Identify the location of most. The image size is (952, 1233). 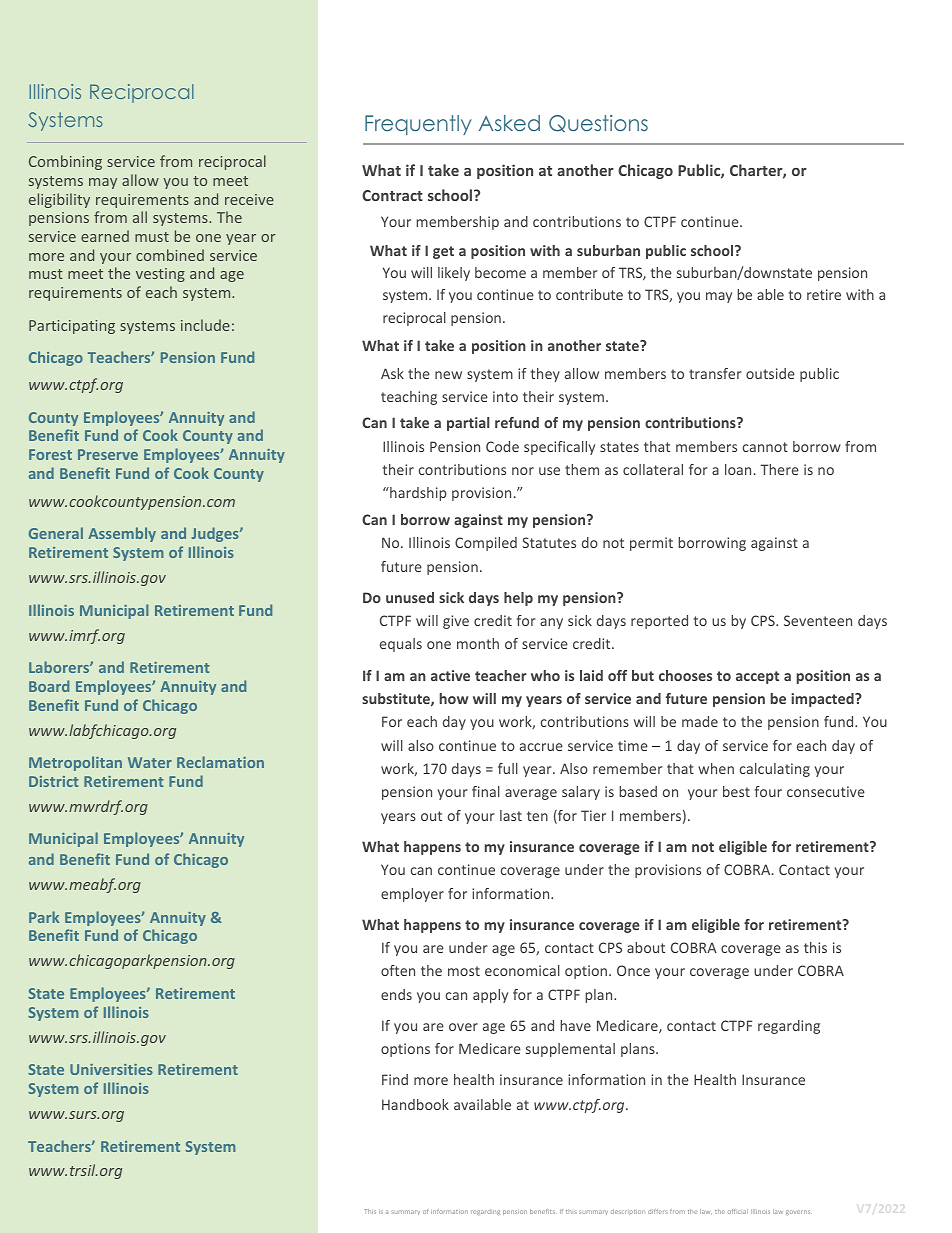
(464, 971).
